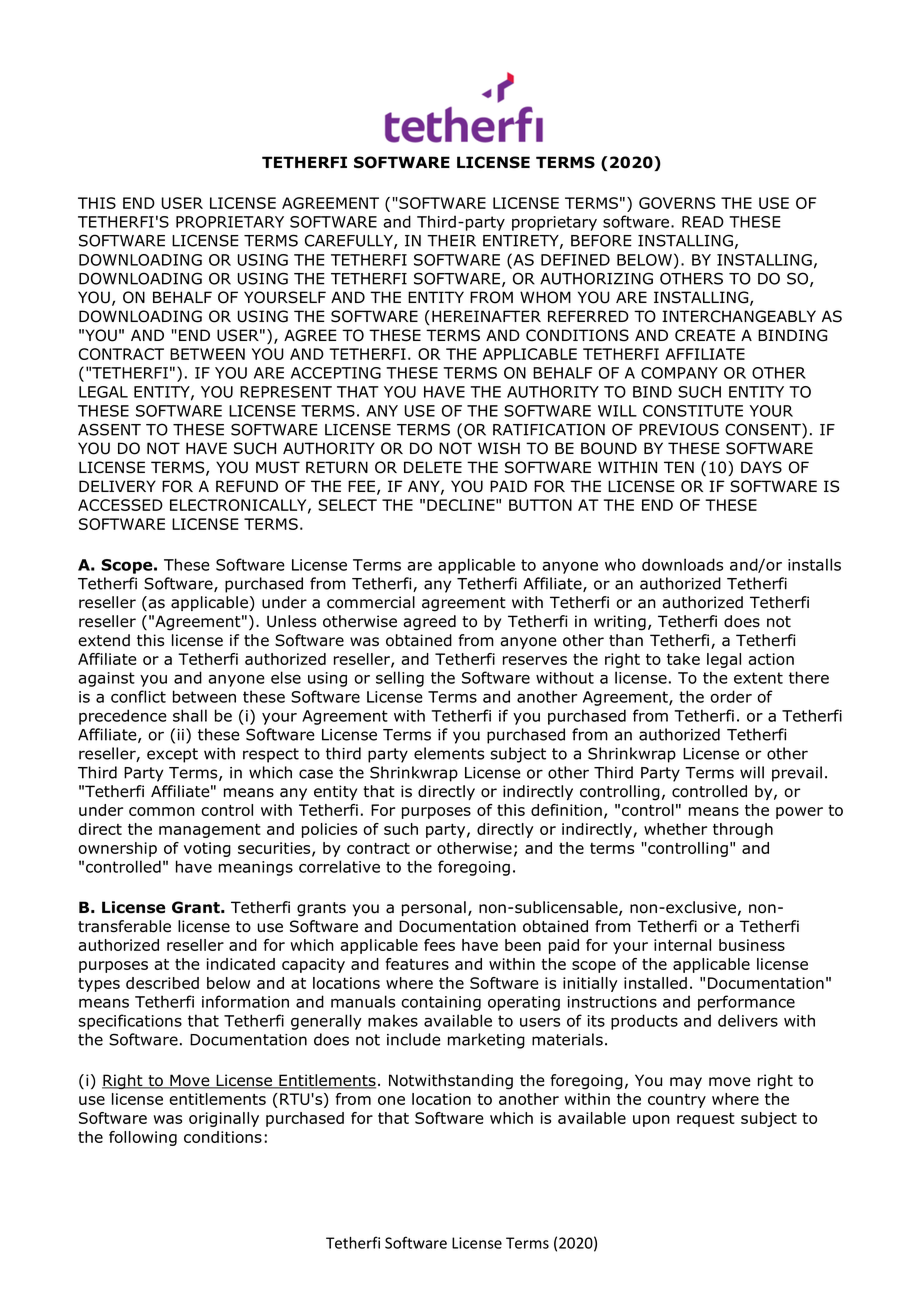 This screenshot has height=1308, width=924. I want to click on READ, so click(703, 222).
